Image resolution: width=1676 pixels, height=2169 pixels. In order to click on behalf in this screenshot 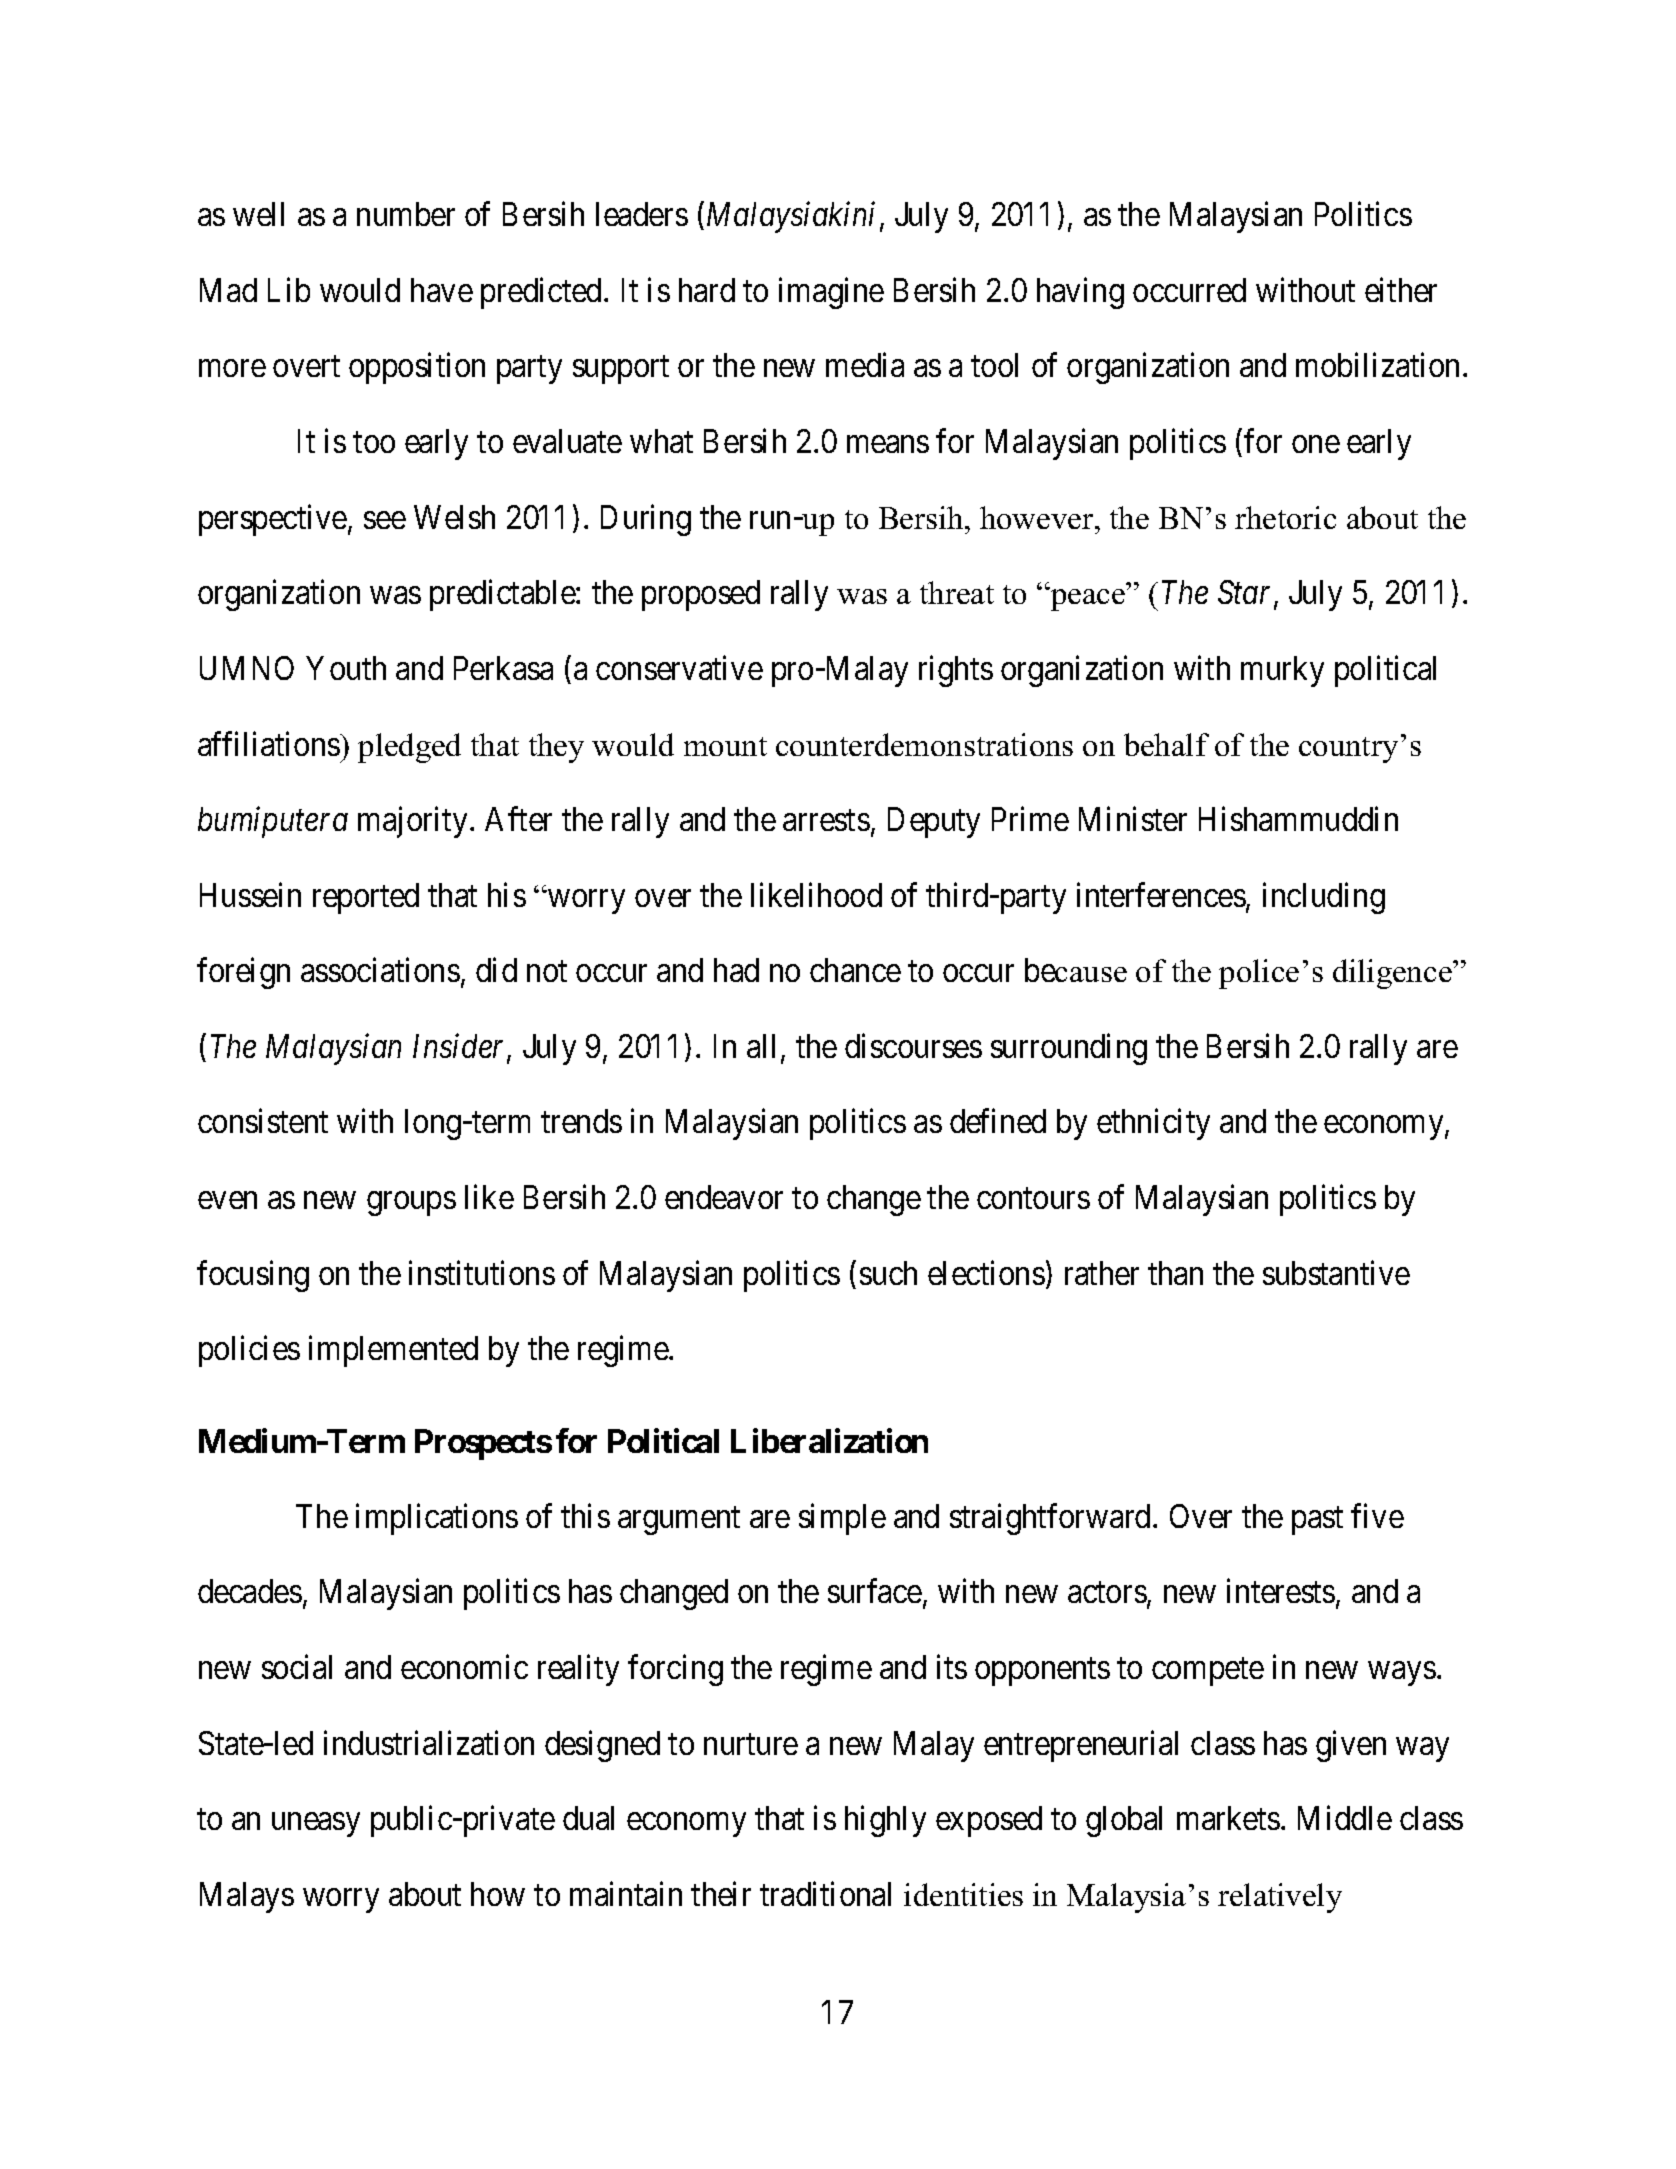, I will do `click(1166, 744)`.
